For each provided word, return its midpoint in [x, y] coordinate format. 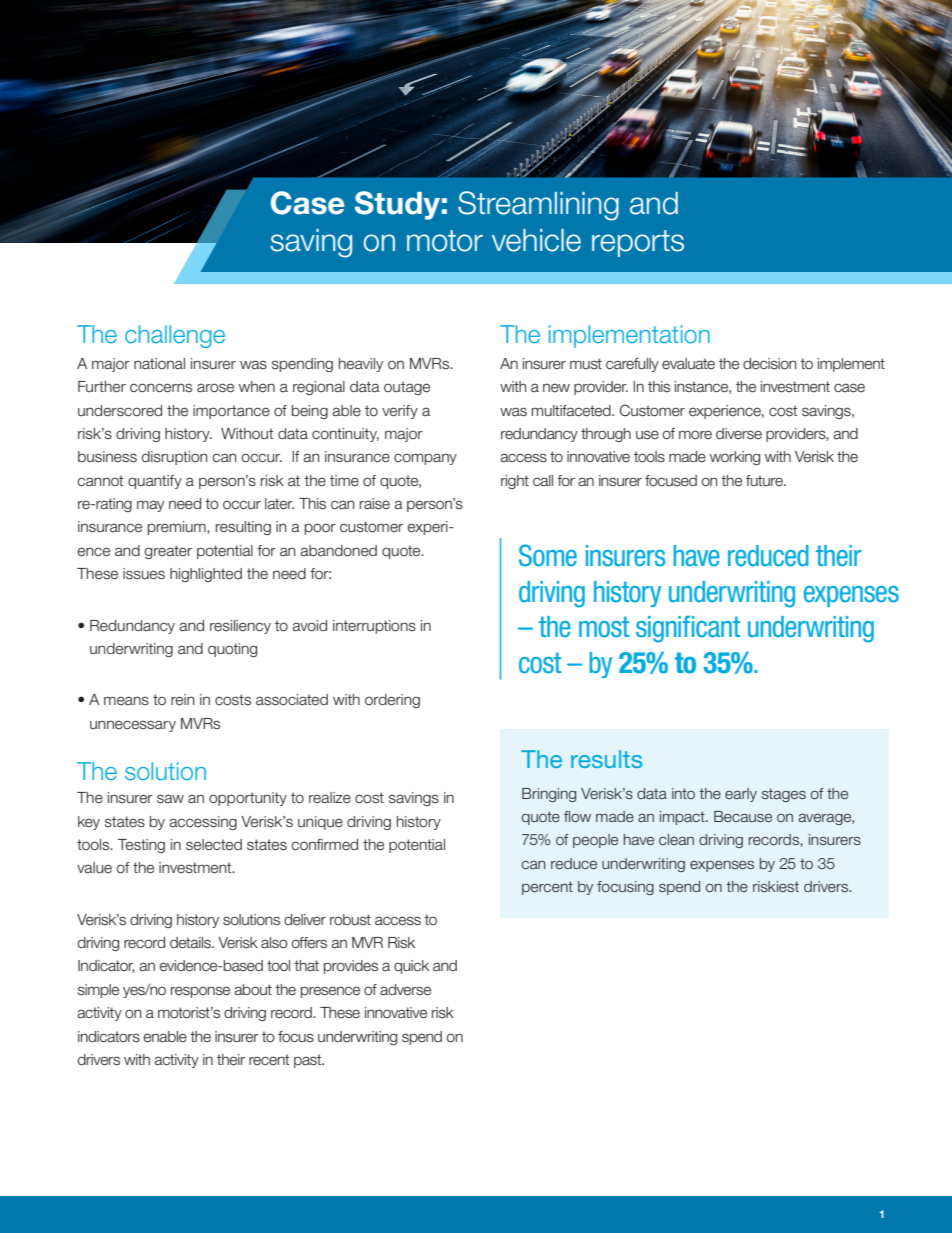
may [150, 506]
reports [638, 243]
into [683, 793]
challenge [175, 336]
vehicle [536, 240]
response [200, 992]
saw [170, 799]
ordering [392, 701]
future [765, 481]
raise [375, 504]
